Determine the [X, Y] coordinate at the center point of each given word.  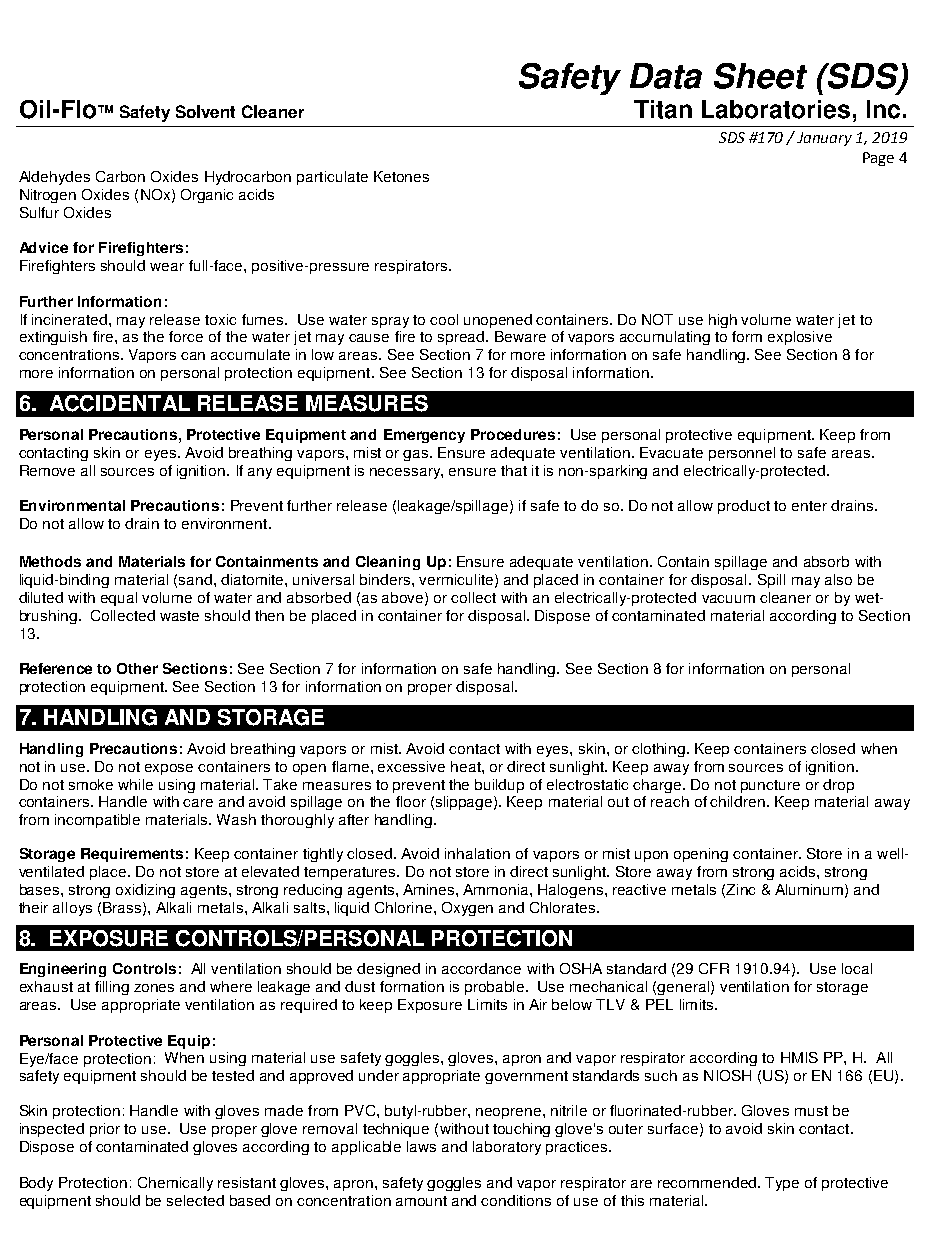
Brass [123, 908]
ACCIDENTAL [120, 403]
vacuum [728, 599]
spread [462, 338]
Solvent [205, 111]
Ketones [401, 176]
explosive [800, 338]
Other [137, 668]
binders [386, 579]
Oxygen [467, 909]
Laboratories [776, 109]
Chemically [175, 1184]
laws [421, 1146]
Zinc [740, 889]
